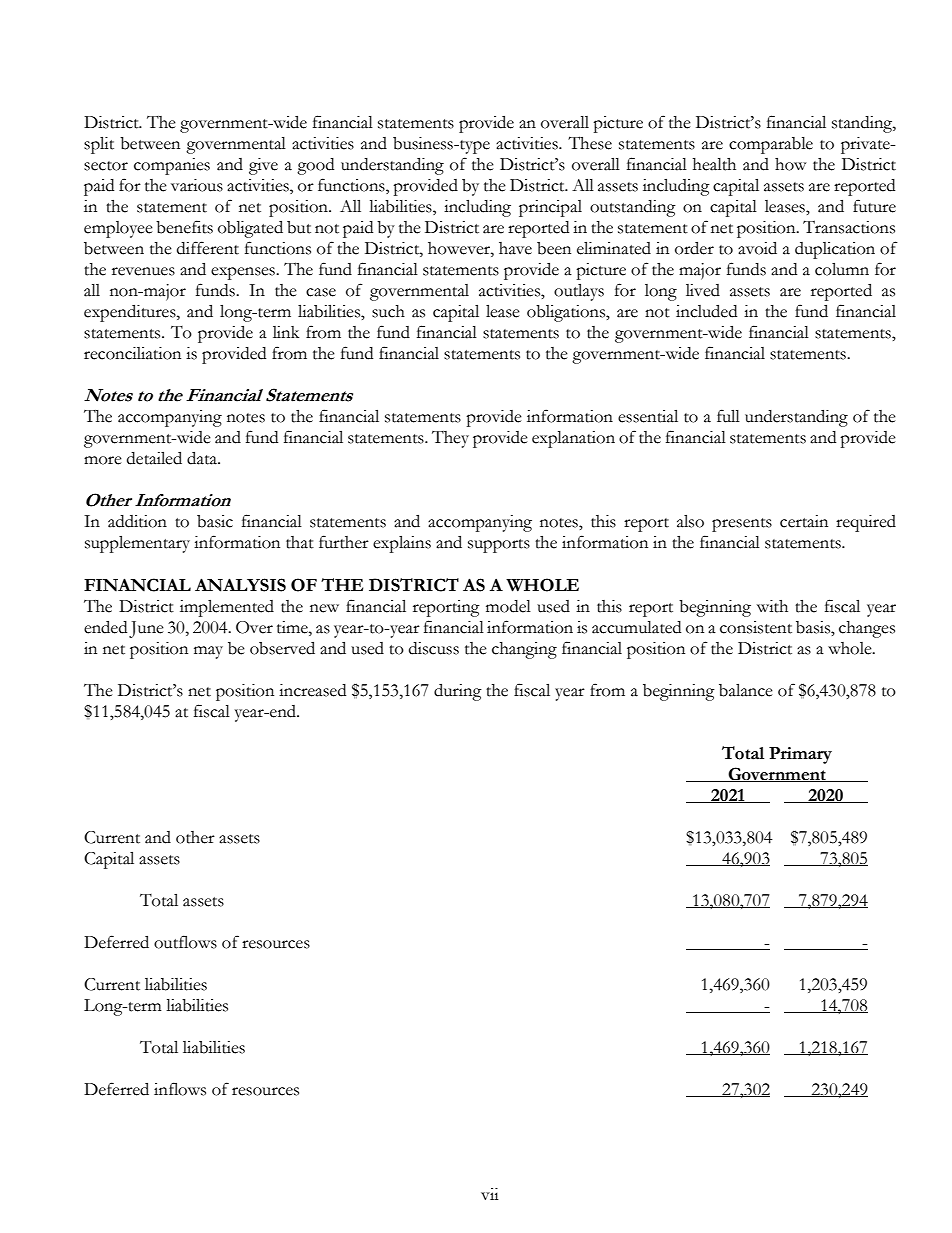  I want to click on comparable, so click(771, 145).
